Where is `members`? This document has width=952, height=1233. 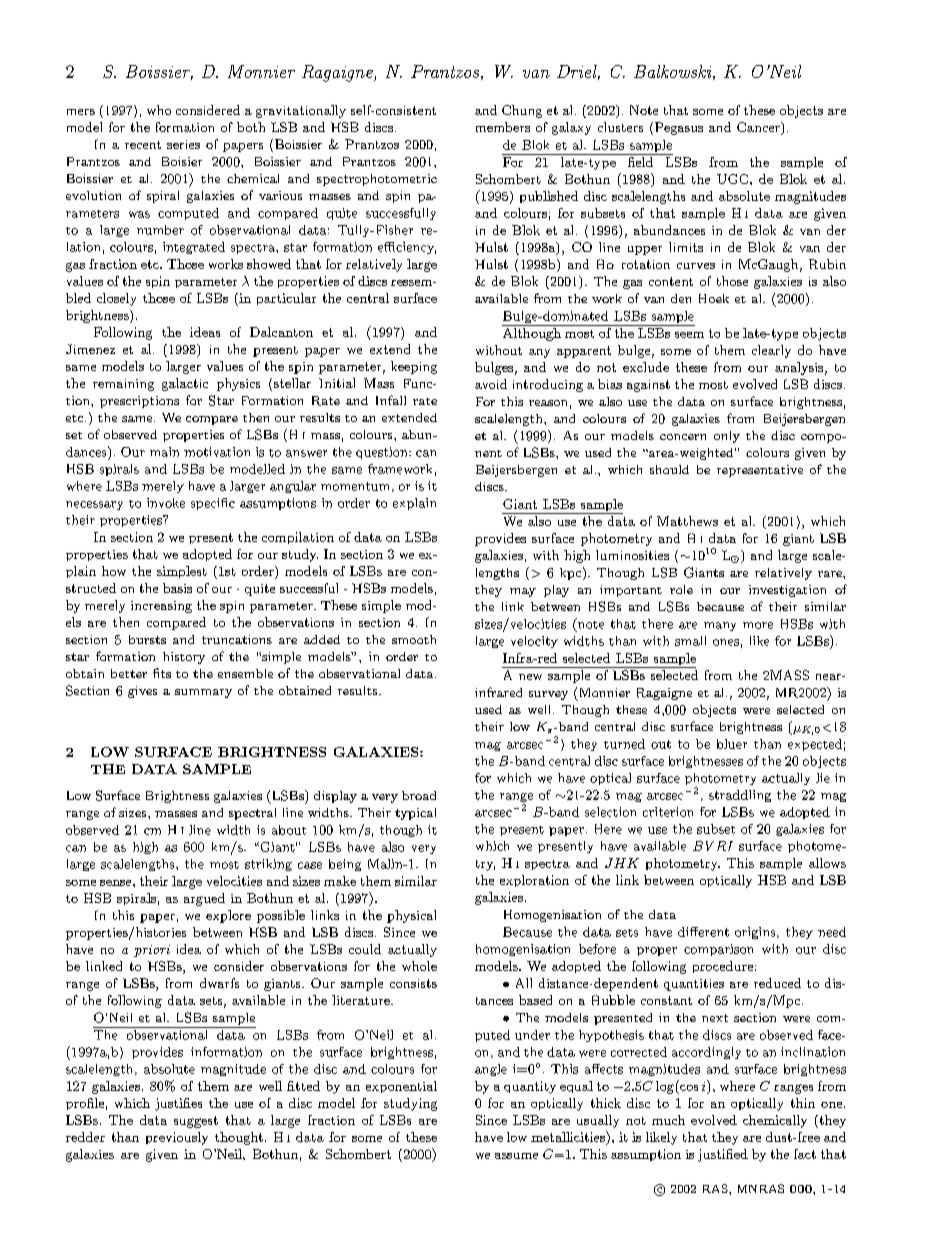
members is located at coordinates (503, 127).
